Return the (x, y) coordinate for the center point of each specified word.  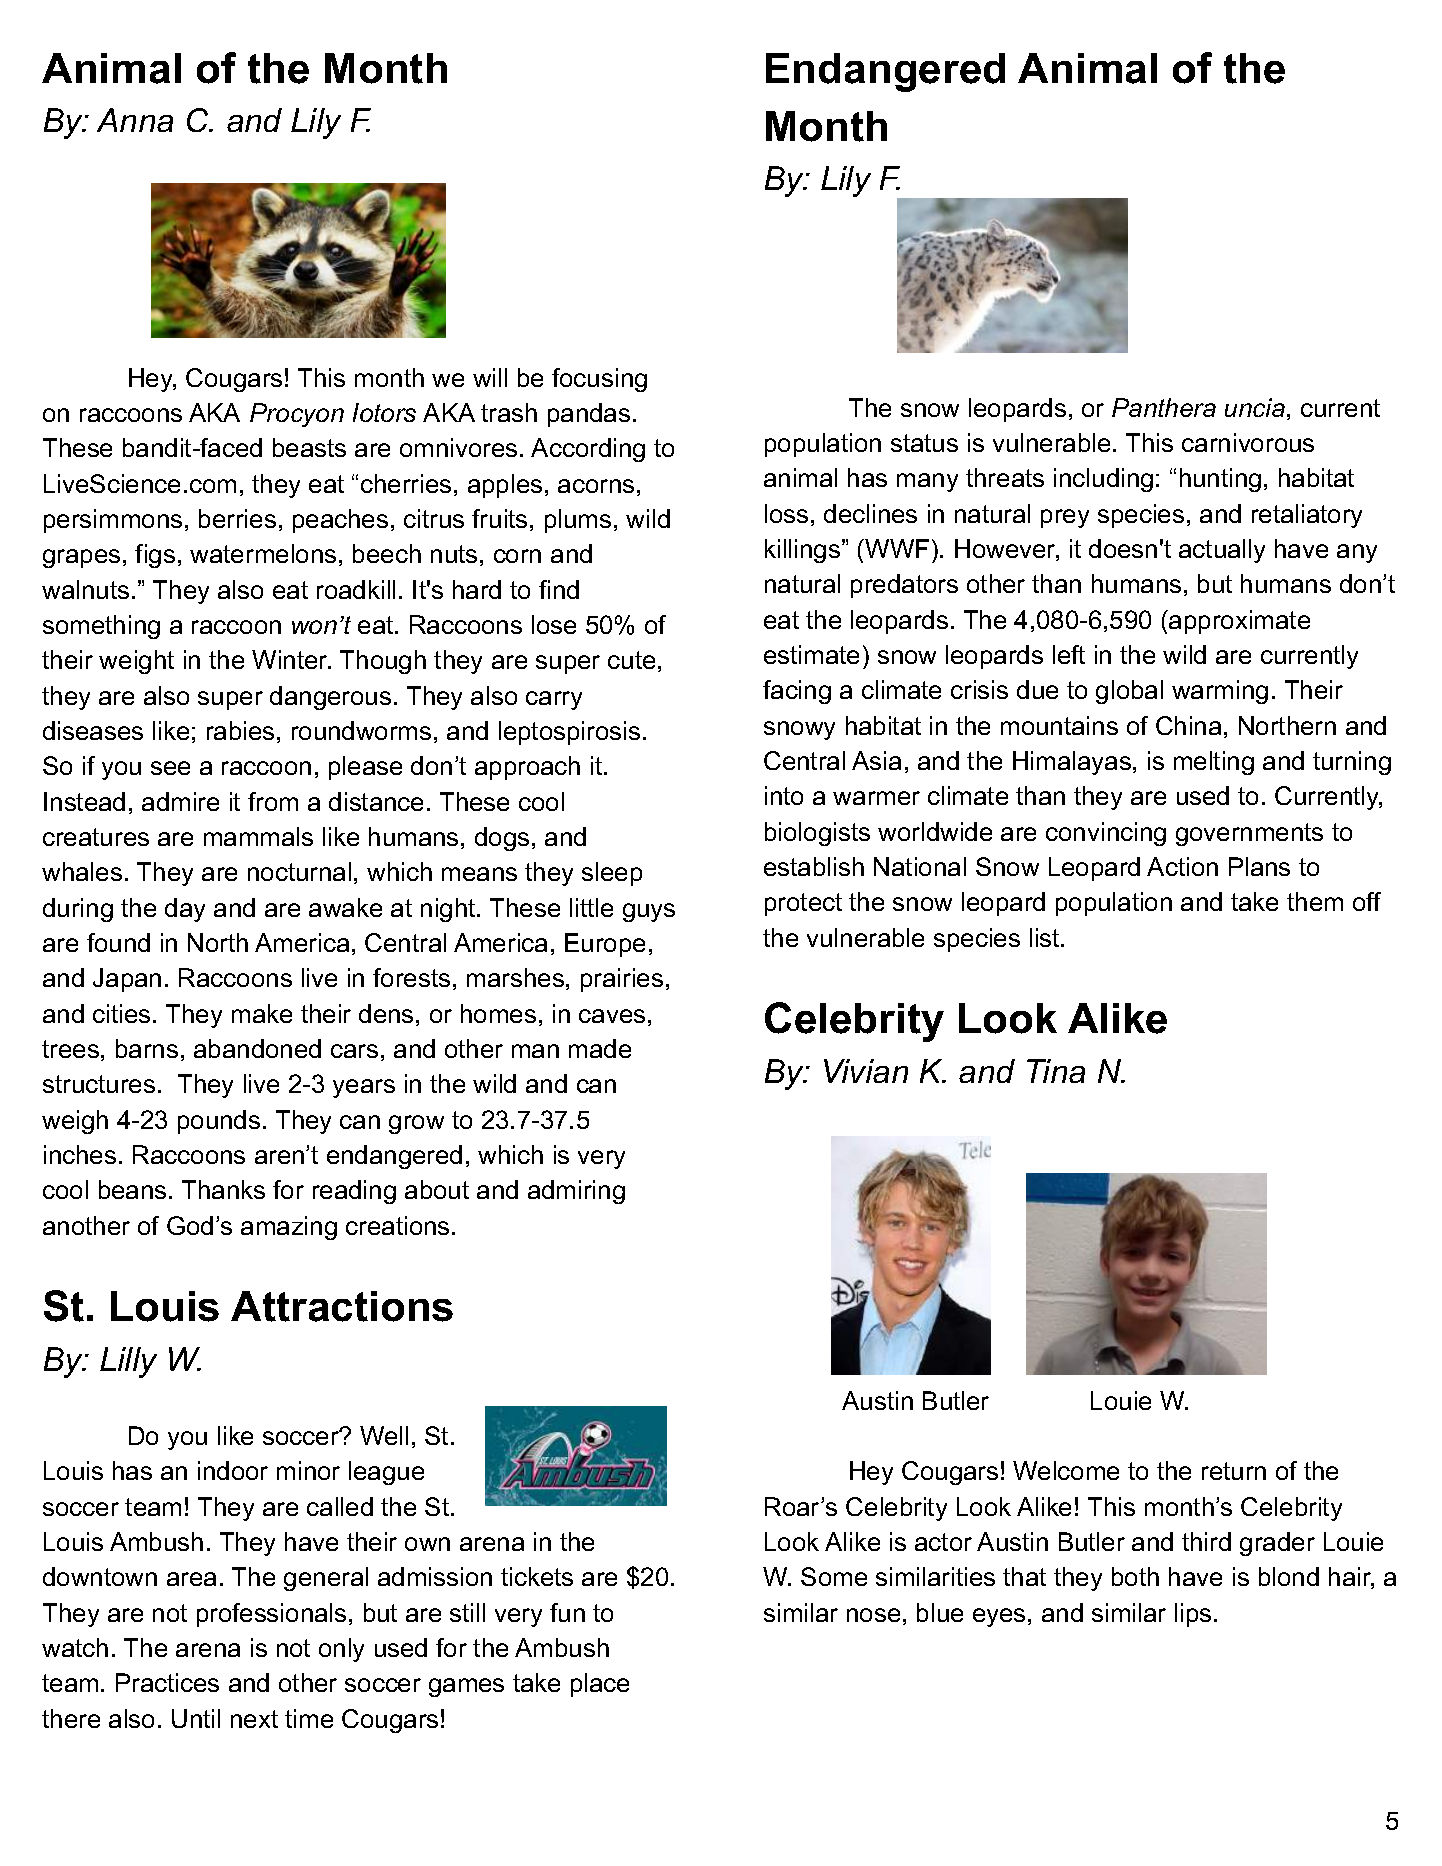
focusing (599, 380)
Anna (135, 120)
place (600, 1685)
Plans (1259, 866)
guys (649, 912)
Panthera (1164, 407)
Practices (167, 1682)
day (185, 910)
